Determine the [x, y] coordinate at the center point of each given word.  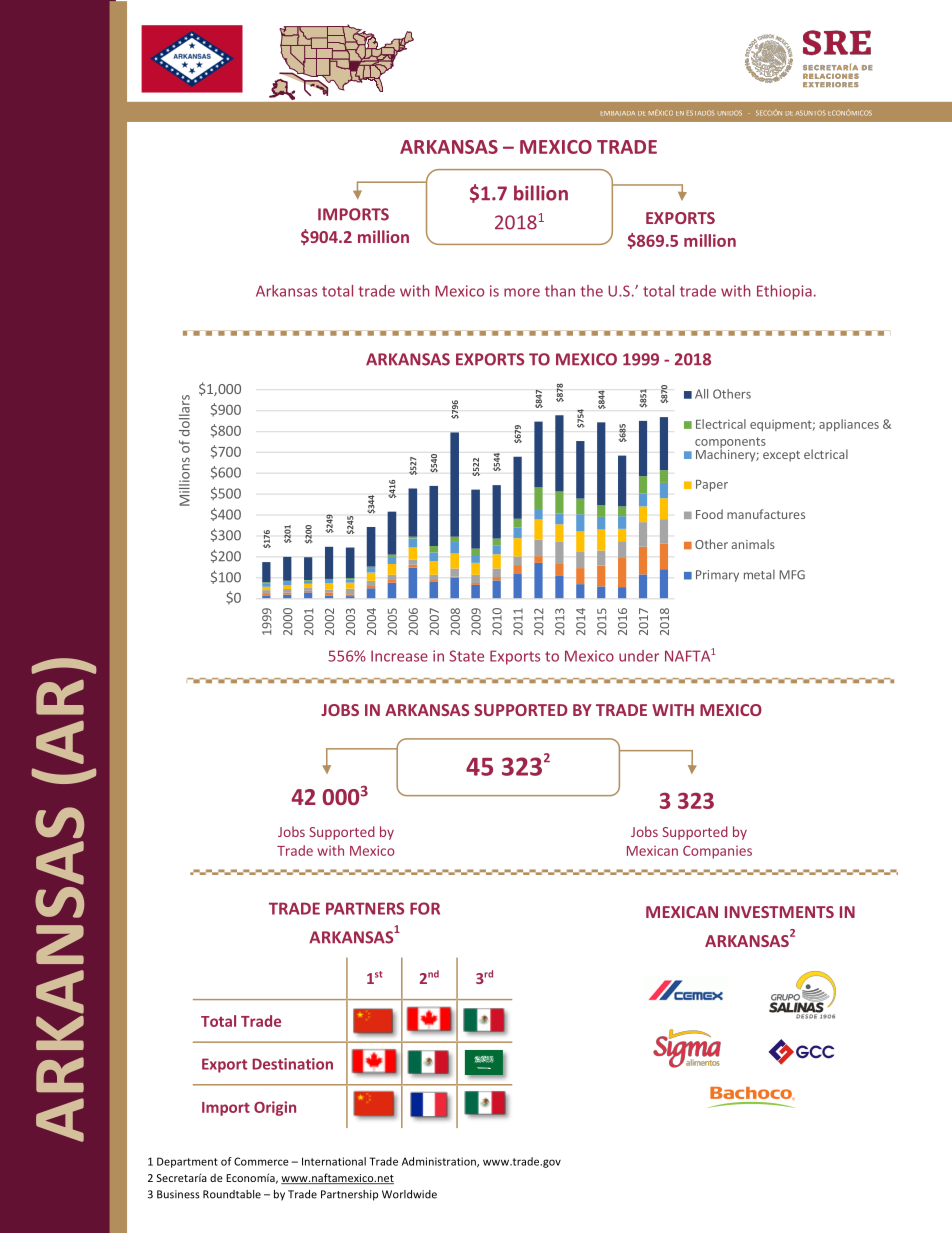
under [639, 656]
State [466, 656]
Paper [712, 485]
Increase [399, 656]
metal [759, 575]
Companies [717, 852]
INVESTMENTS [779, 912]
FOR [425, 908]
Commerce [261, 1161]
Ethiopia [784, 292]
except [781, 456]
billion [541, 193]
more [522, 292]
